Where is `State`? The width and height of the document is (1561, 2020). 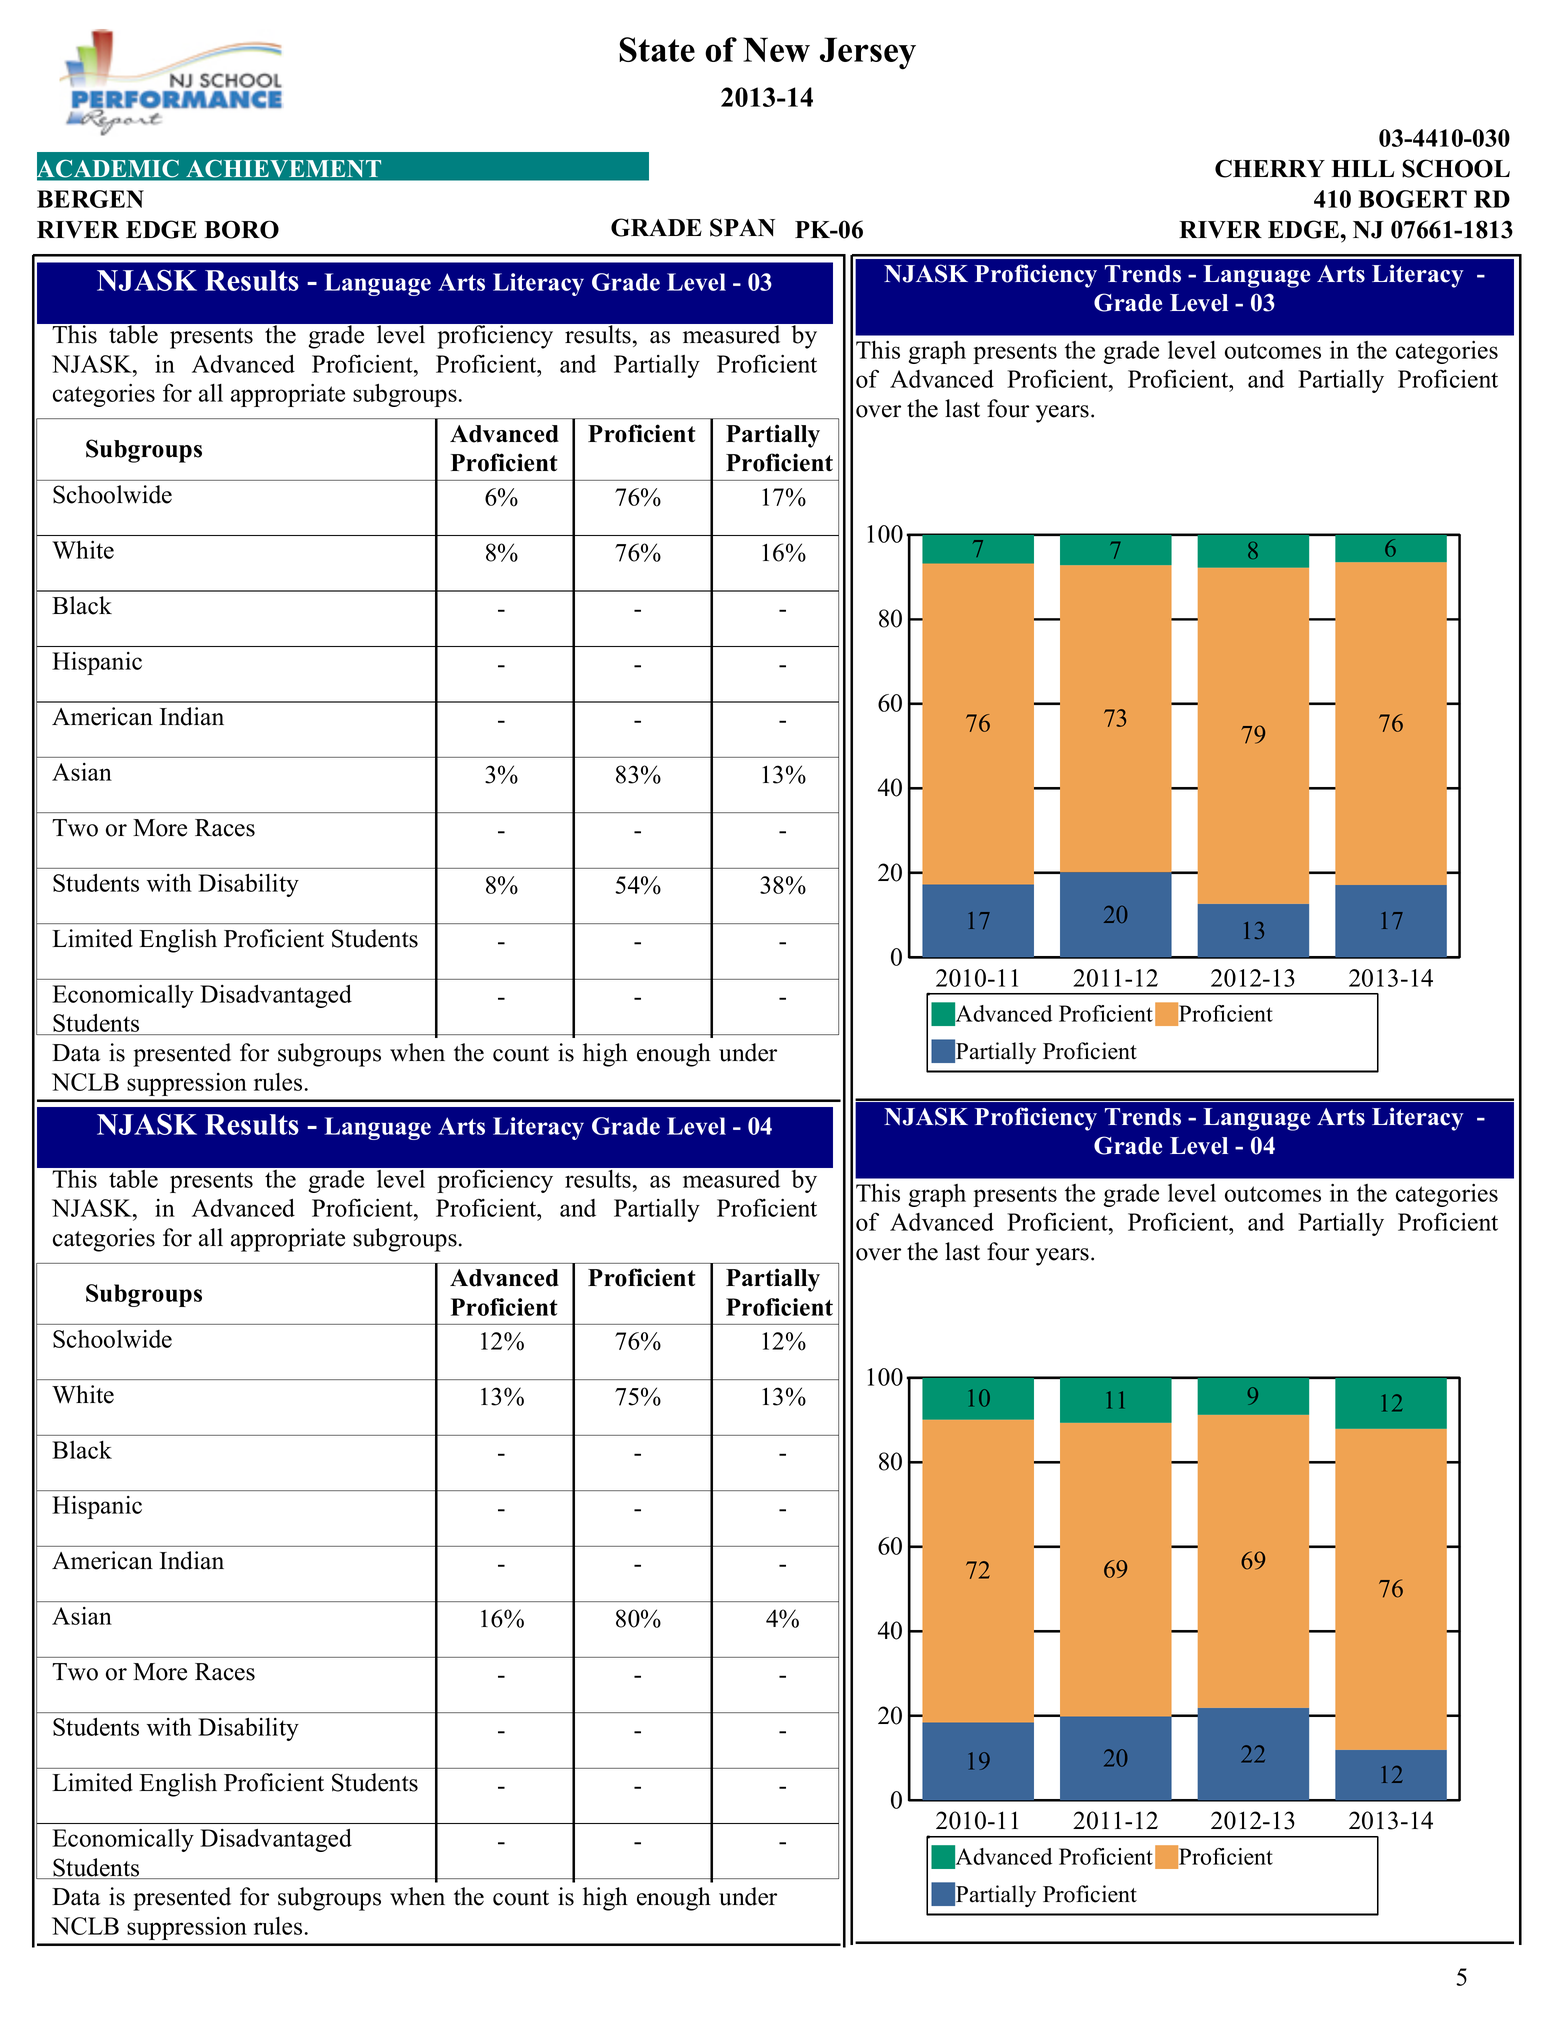
State is located at coordinates (657, 49).
